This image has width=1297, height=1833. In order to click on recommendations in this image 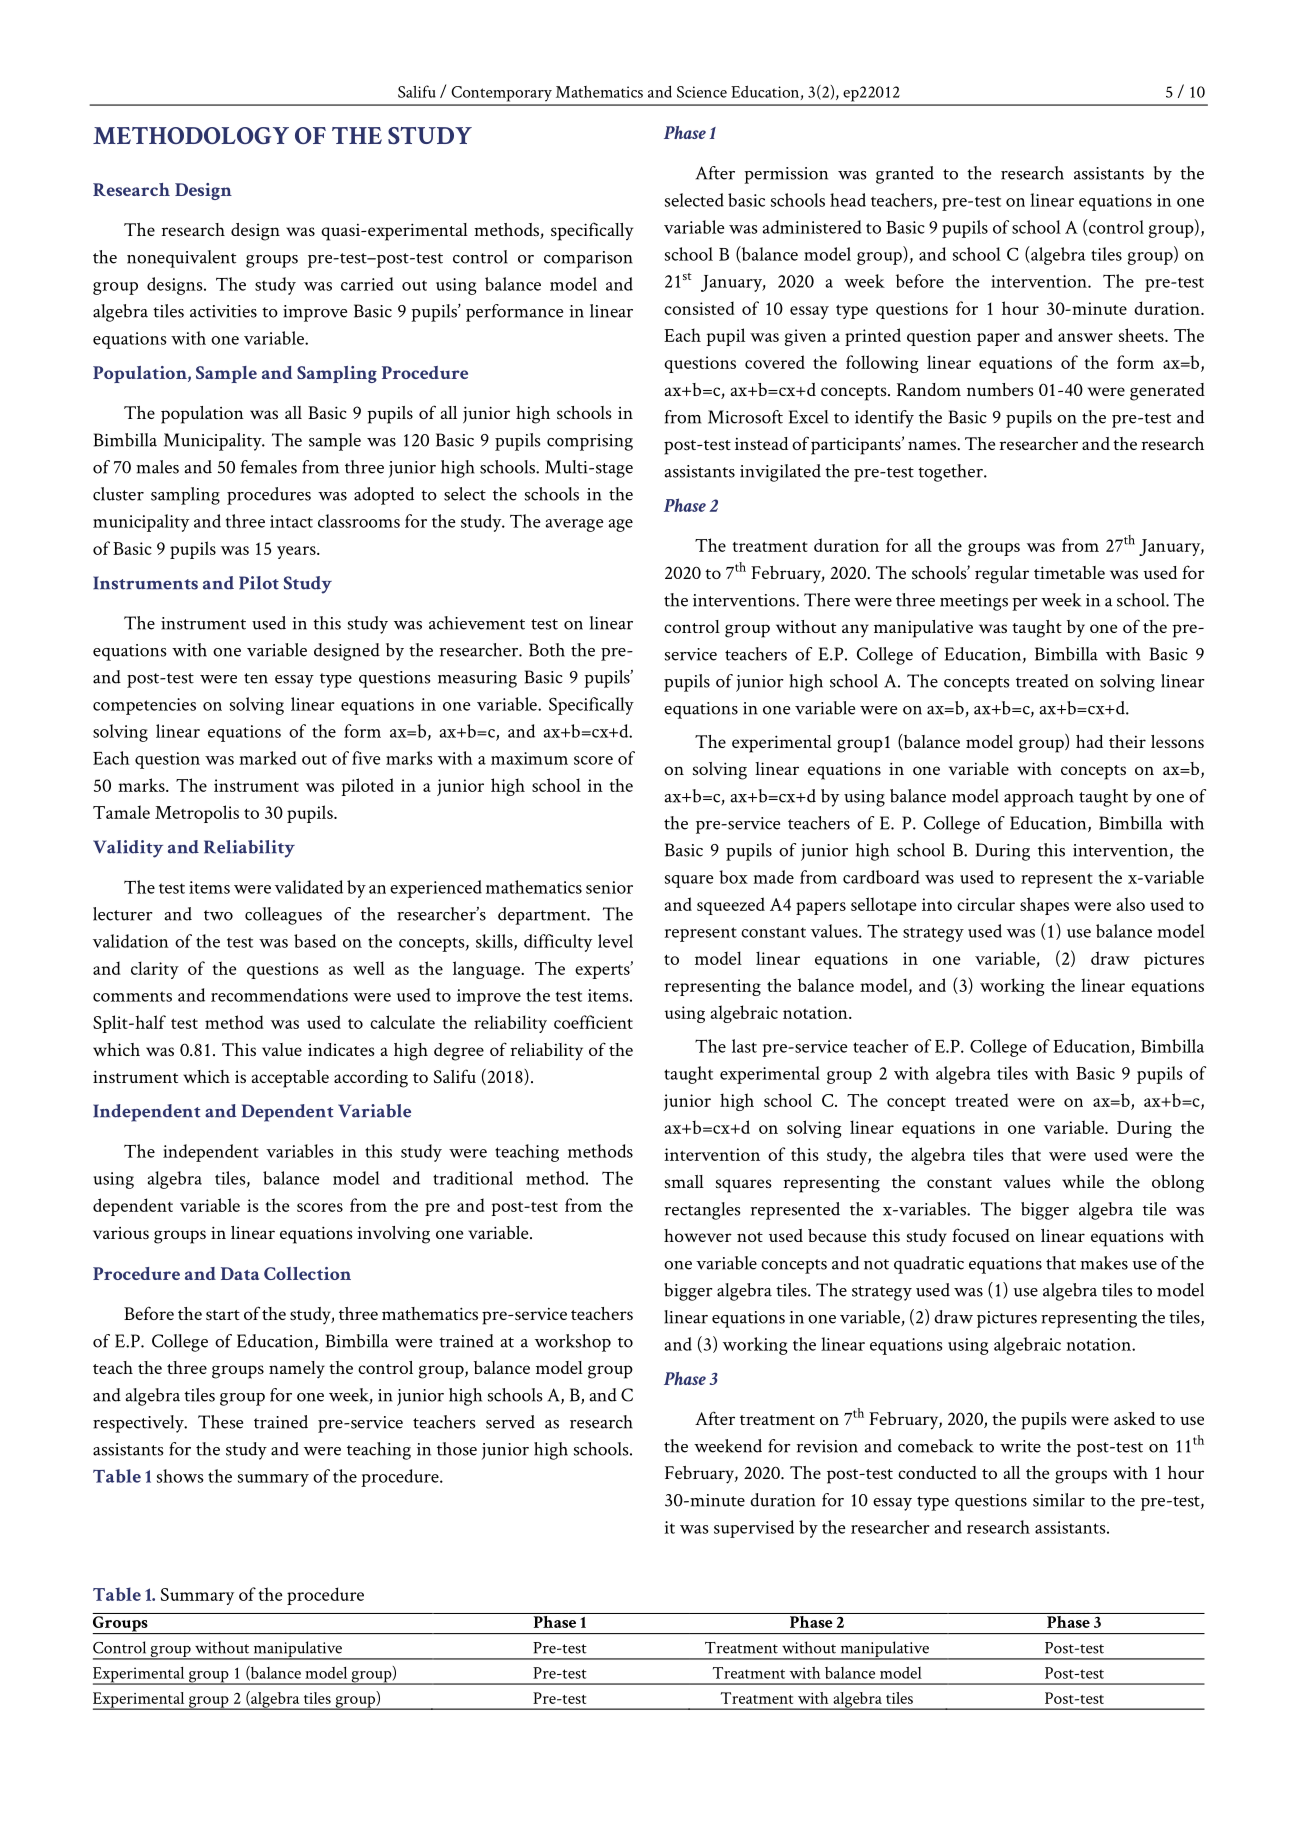, I will do `click(279, 995)`.
